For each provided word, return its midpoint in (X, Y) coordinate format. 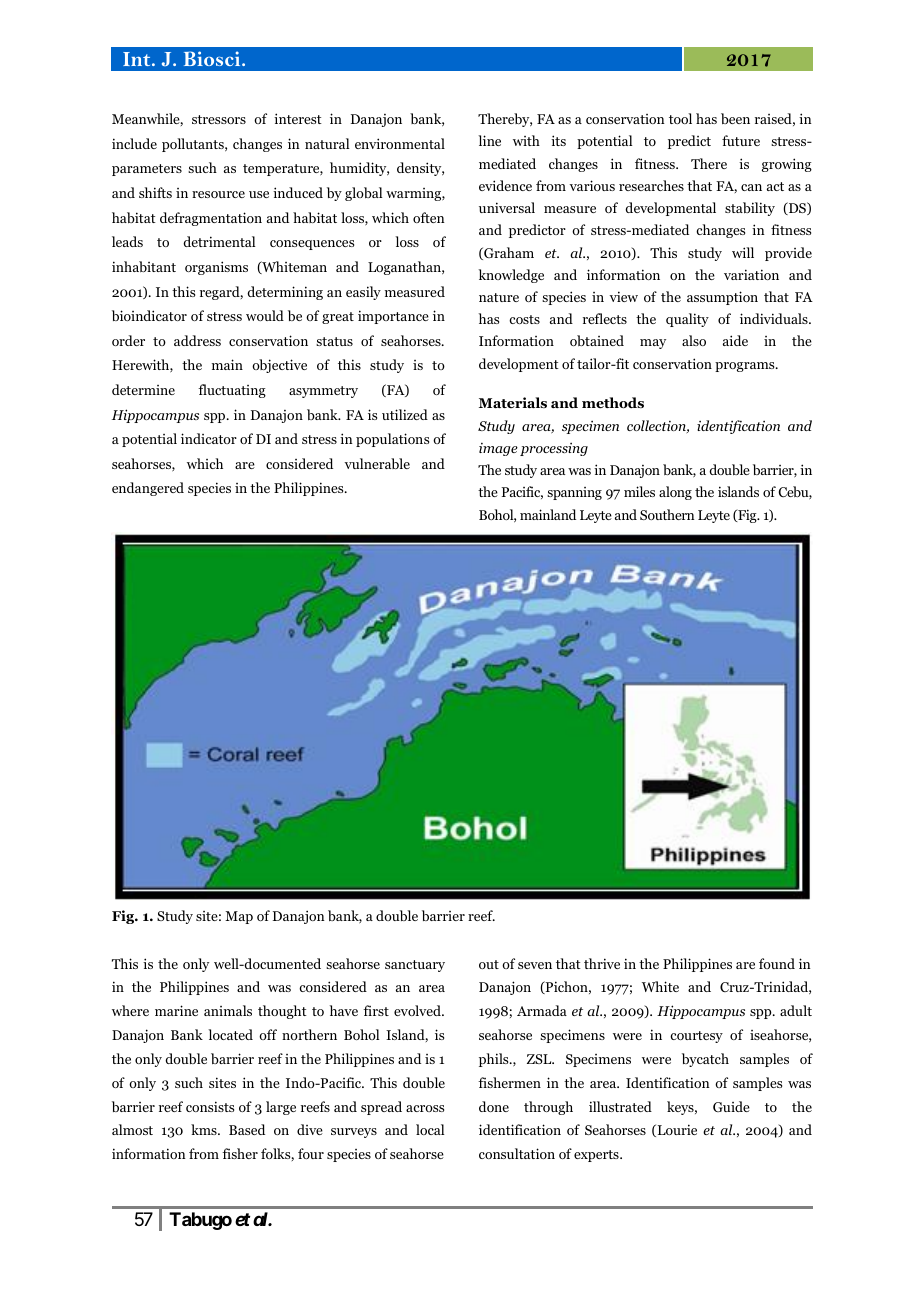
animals (228, 1010)
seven (535, 965)
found (777, 963)
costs (524, 319)
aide (735, 340)
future (741, 140)
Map (239, 917)
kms (205, 1129)
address (197, 340)
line (489, 140)
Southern (667, 514)
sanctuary (415, 966)
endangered (148, 489)
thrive (602, 963)
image (498, 449)
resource (218, 194)
